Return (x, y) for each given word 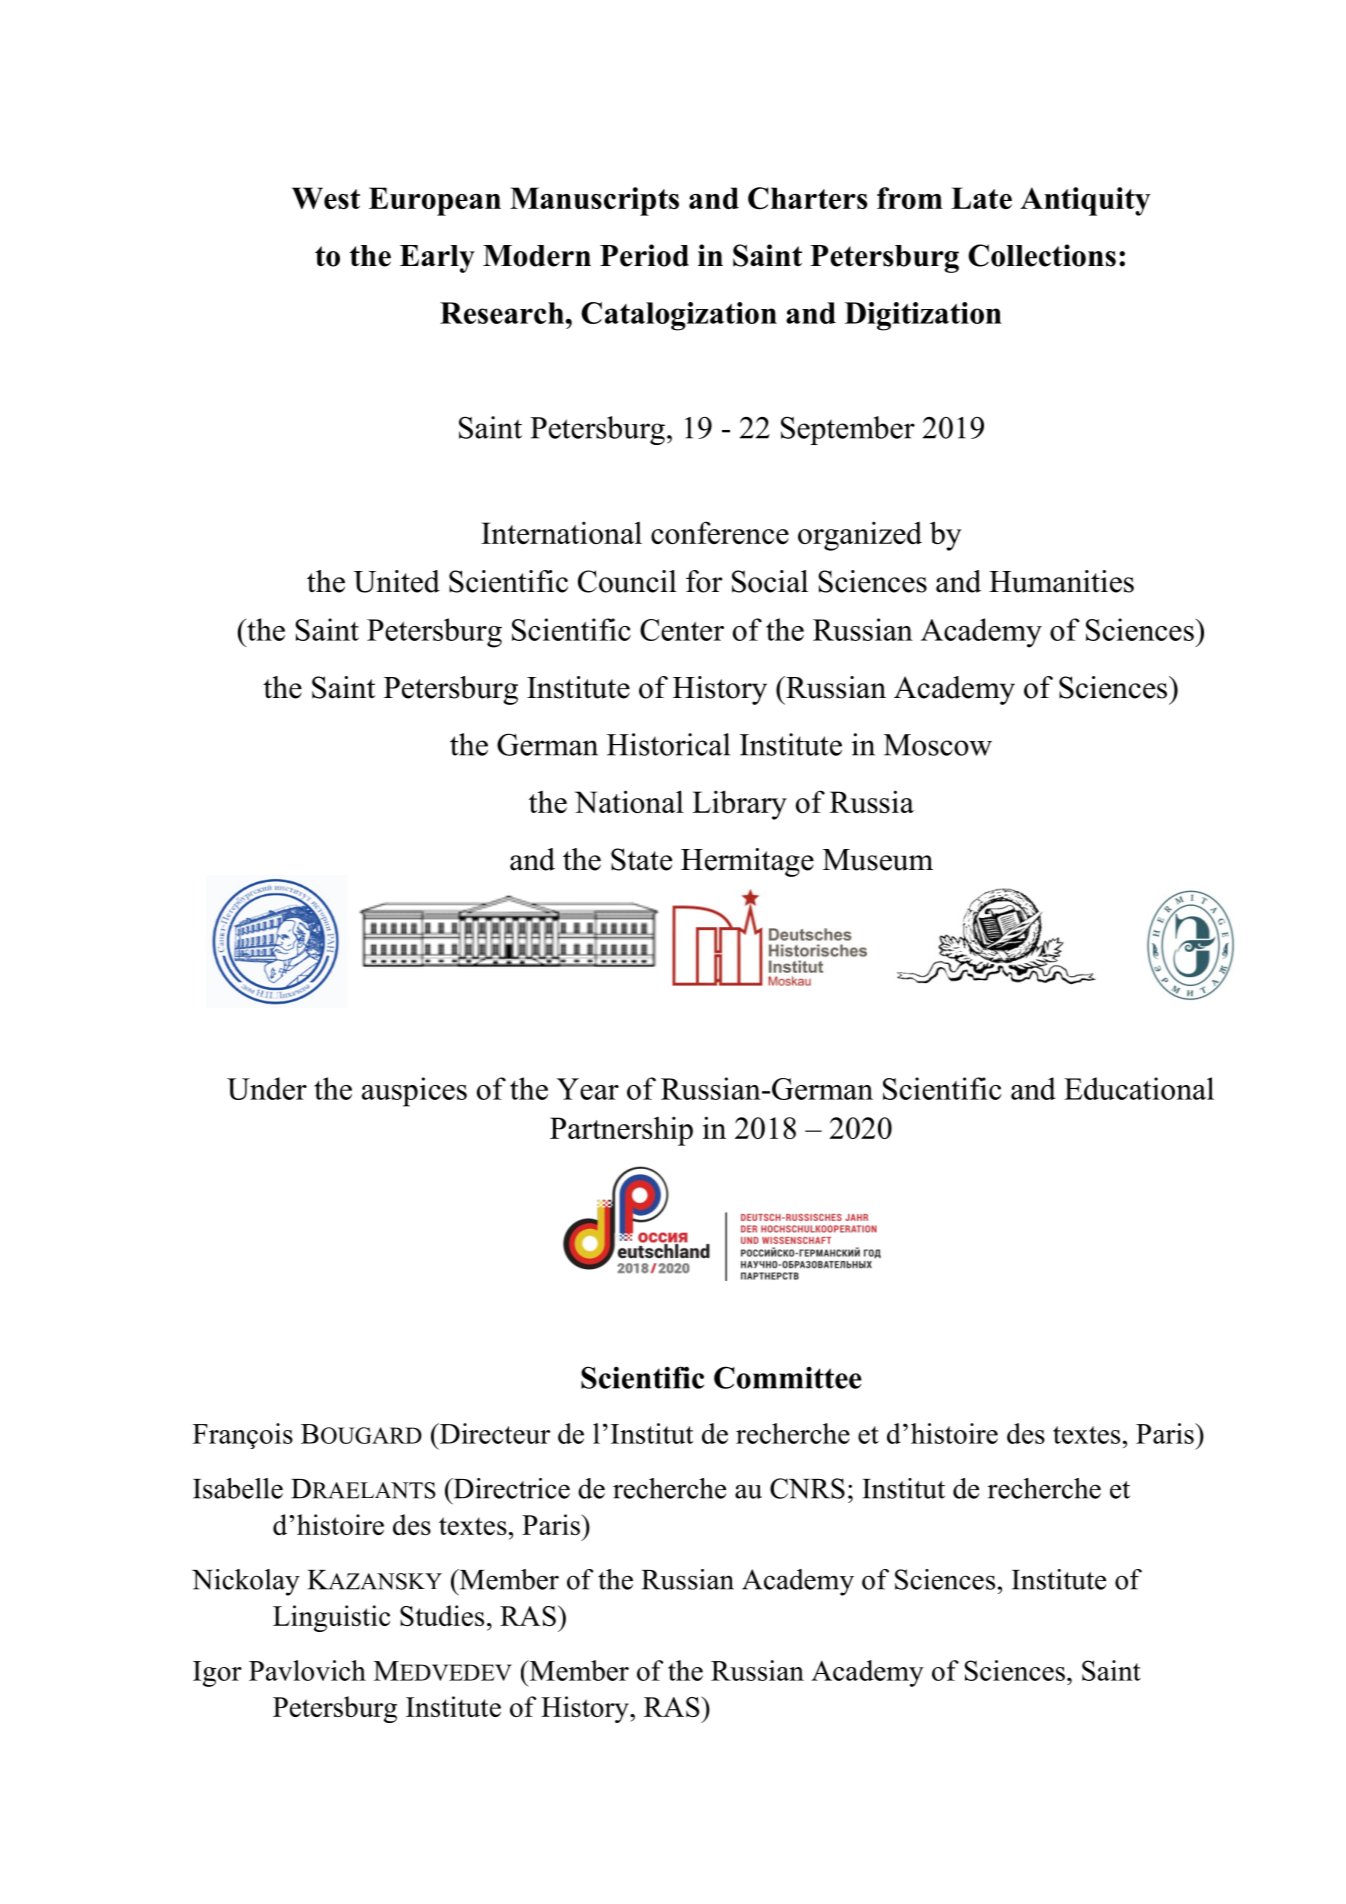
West (326, 198)
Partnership (621, 1131)
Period (644, 255)
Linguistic (331, 1618)
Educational (1139, 1088)
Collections (1042, 255)
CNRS (807, 1488)
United (397, 581)
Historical (668, 744)
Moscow (938, 745)
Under (267, 1088)
